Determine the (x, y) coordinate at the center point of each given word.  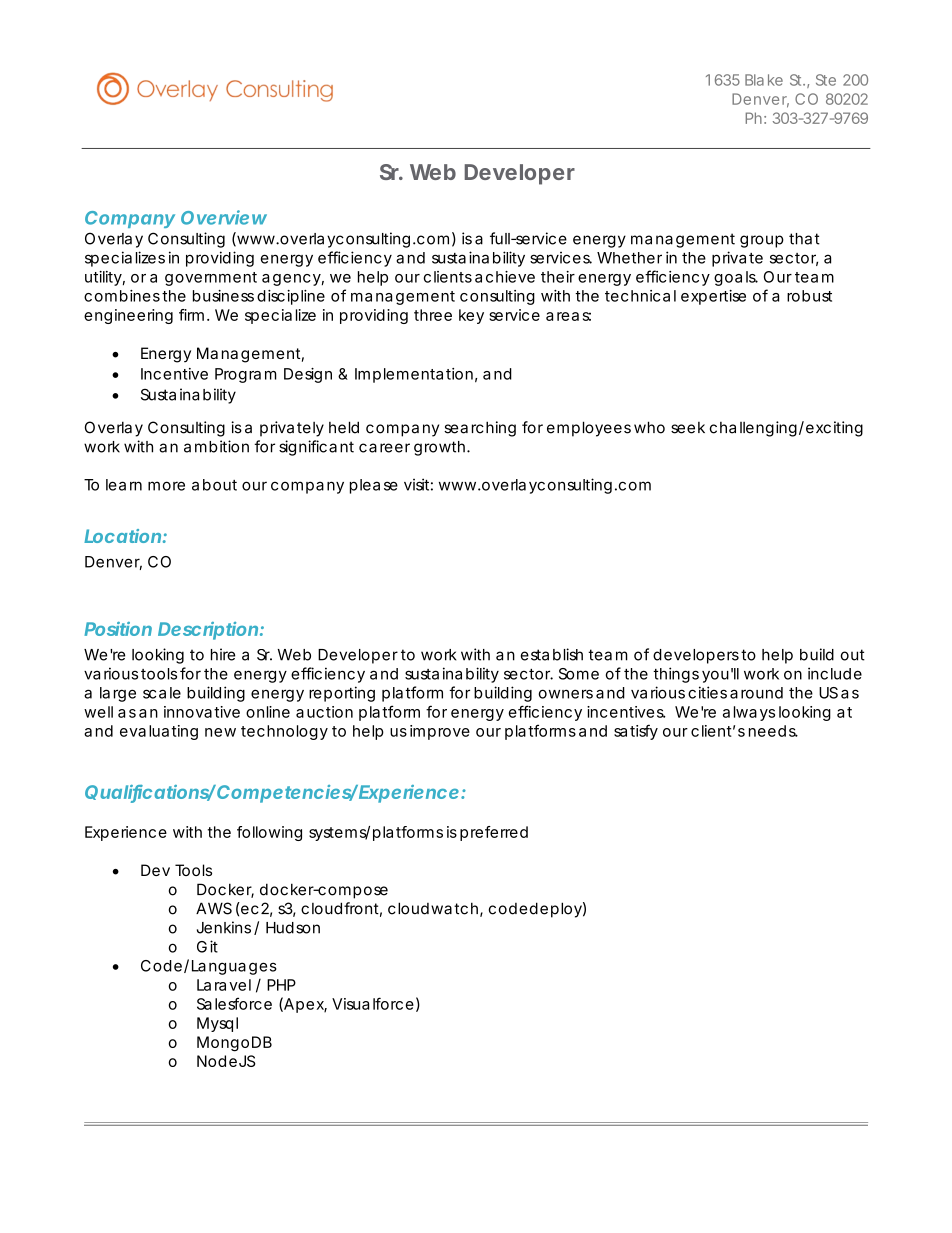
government (211, 279)
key (471, 316)
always (749, 713)
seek (688, 428)
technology (284, 732)
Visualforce (373, 1003)
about (214, 485)
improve (440, 732)
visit (416, 484)
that (804, 239)
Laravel (224, 985)
